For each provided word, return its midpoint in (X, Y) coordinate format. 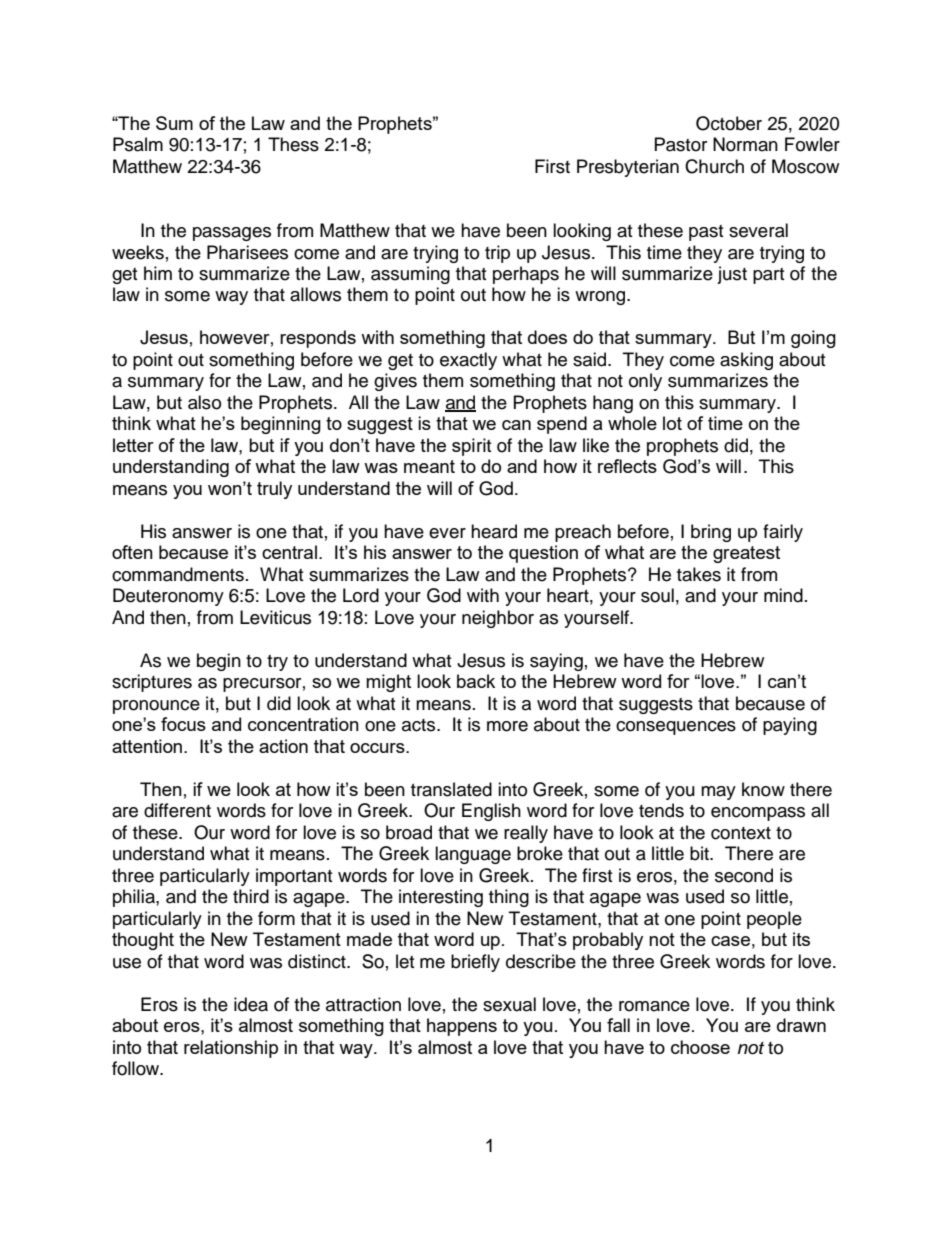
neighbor (498, 619)
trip (497, 254)
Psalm (138, 144)
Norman (745, 144)
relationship (231, 1049)
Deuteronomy (168, 597)
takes (699, 574)
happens (462, 1027)
